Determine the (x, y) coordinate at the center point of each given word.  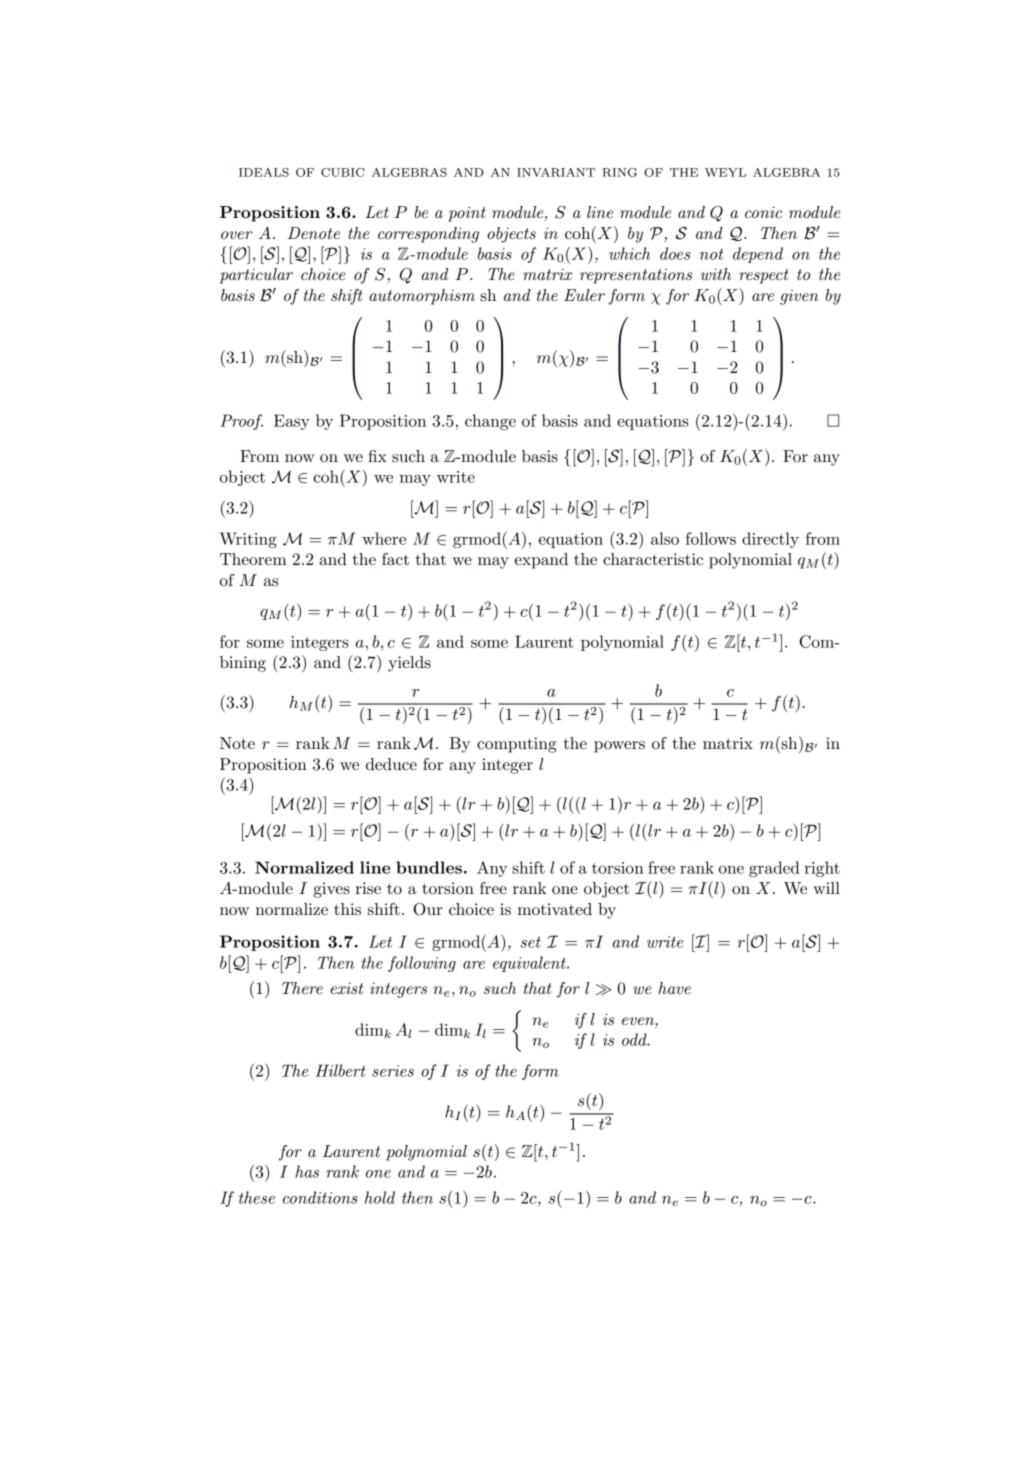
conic (763, 212)
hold (380, 1197)
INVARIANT (556, 172)
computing (516, 745)
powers (619, 747)
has (307, 1171)
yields (409, 664)
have (674, 988)
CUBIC (342, 172)
